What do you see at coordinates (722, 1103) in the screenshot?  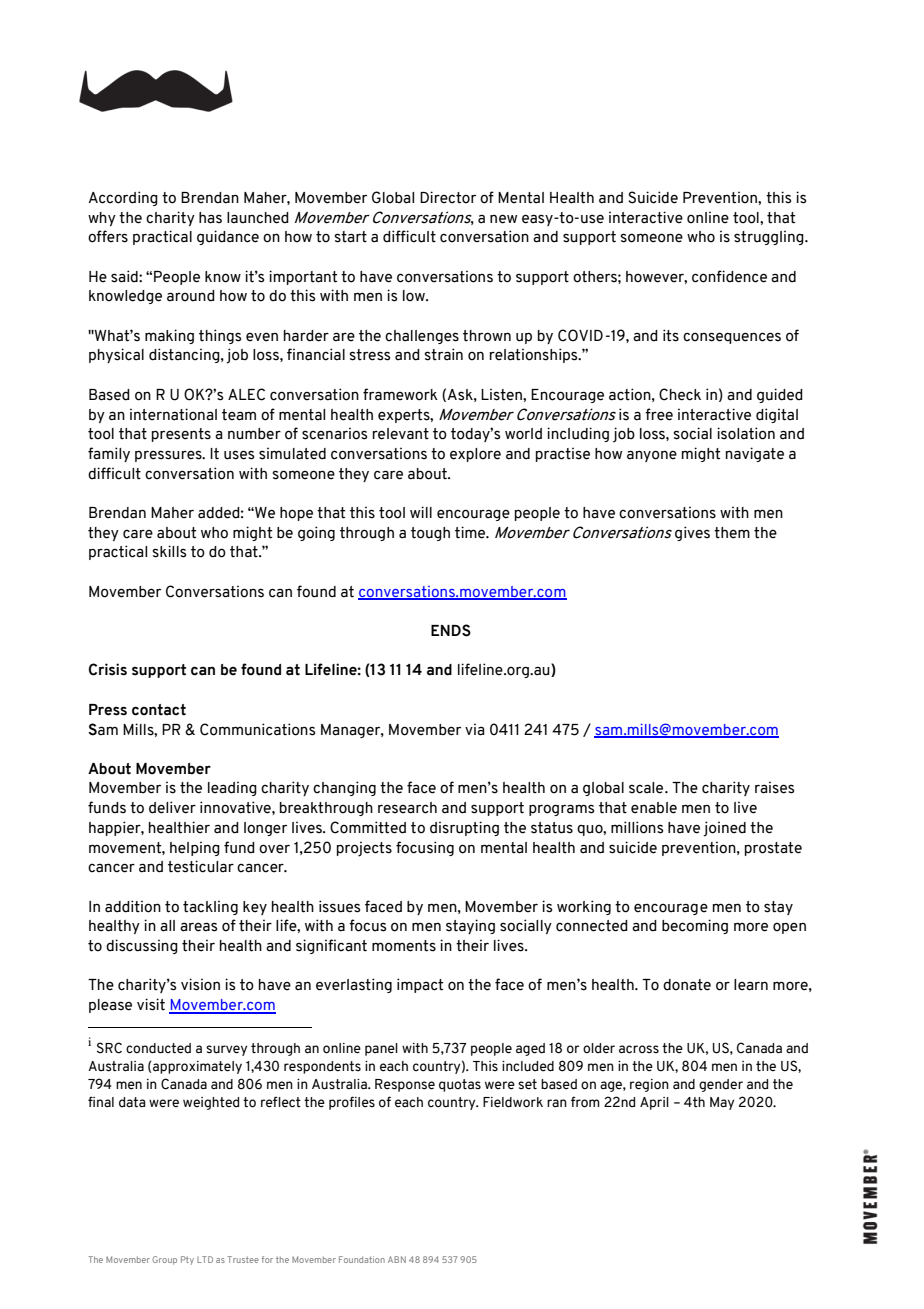 I see `May` at bounding box center [722, 1103].
